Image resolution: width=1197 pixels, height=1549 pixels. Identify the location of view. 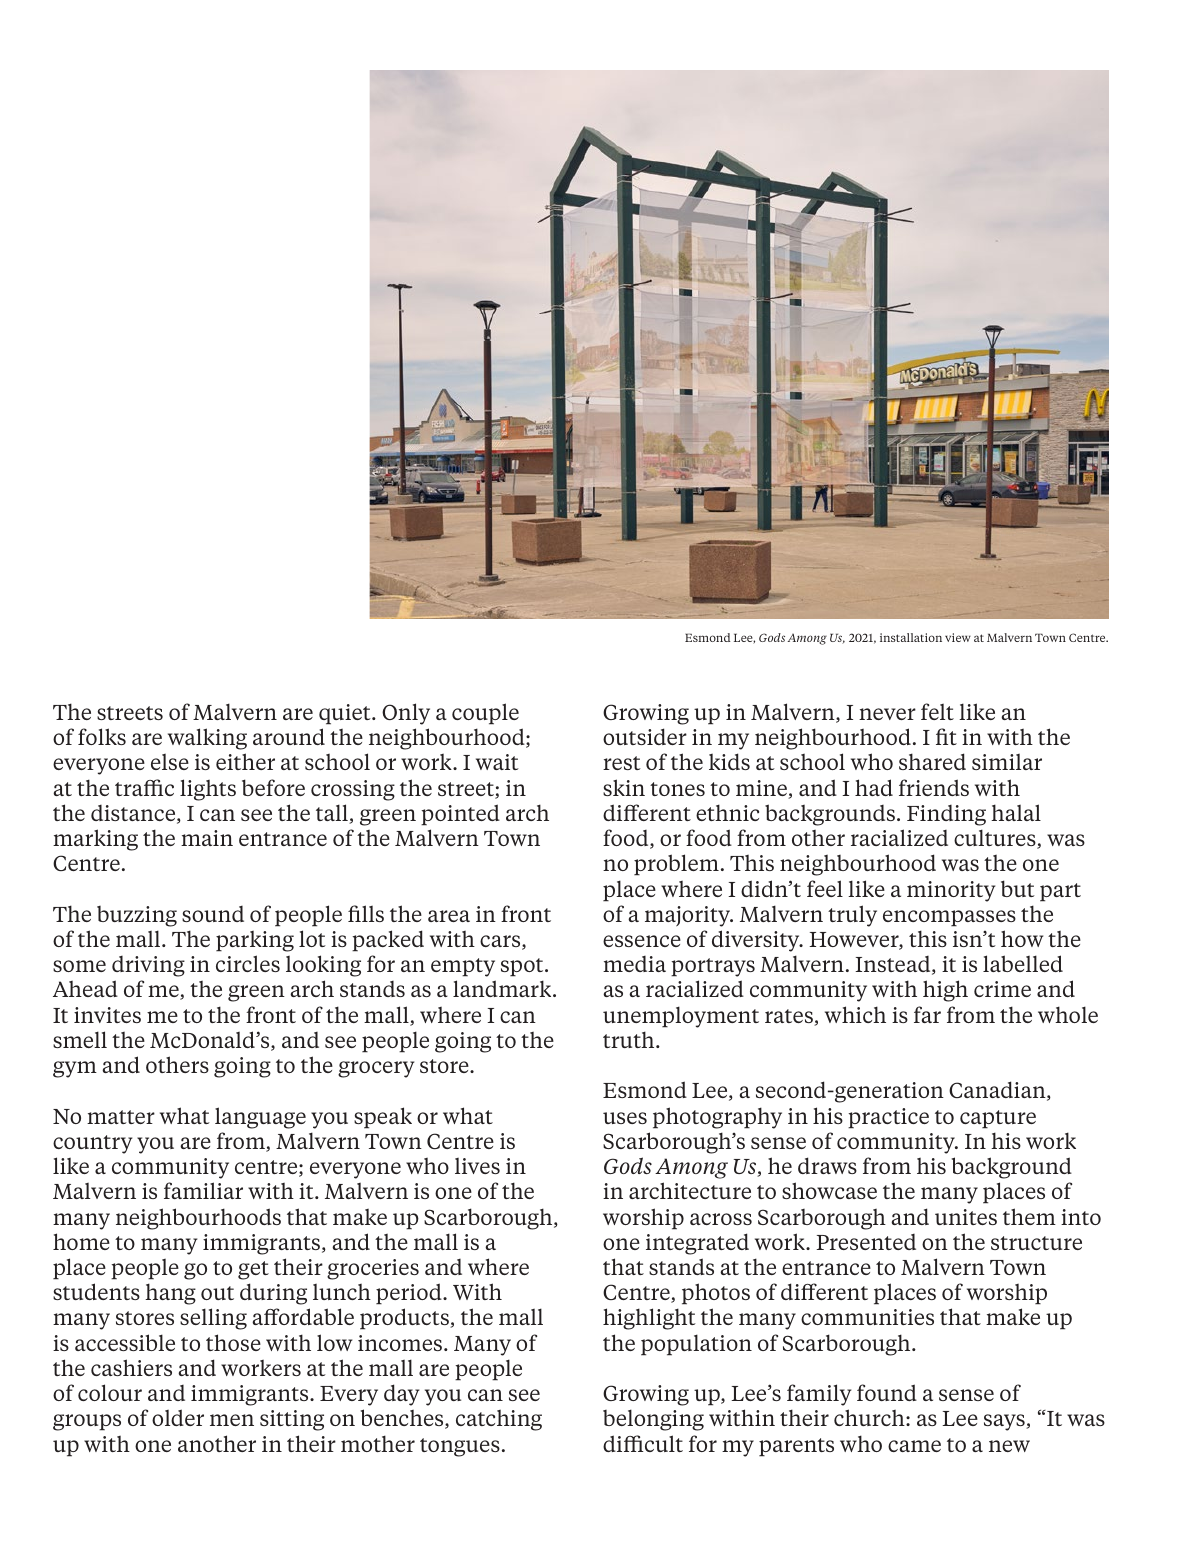
(958, 637).
